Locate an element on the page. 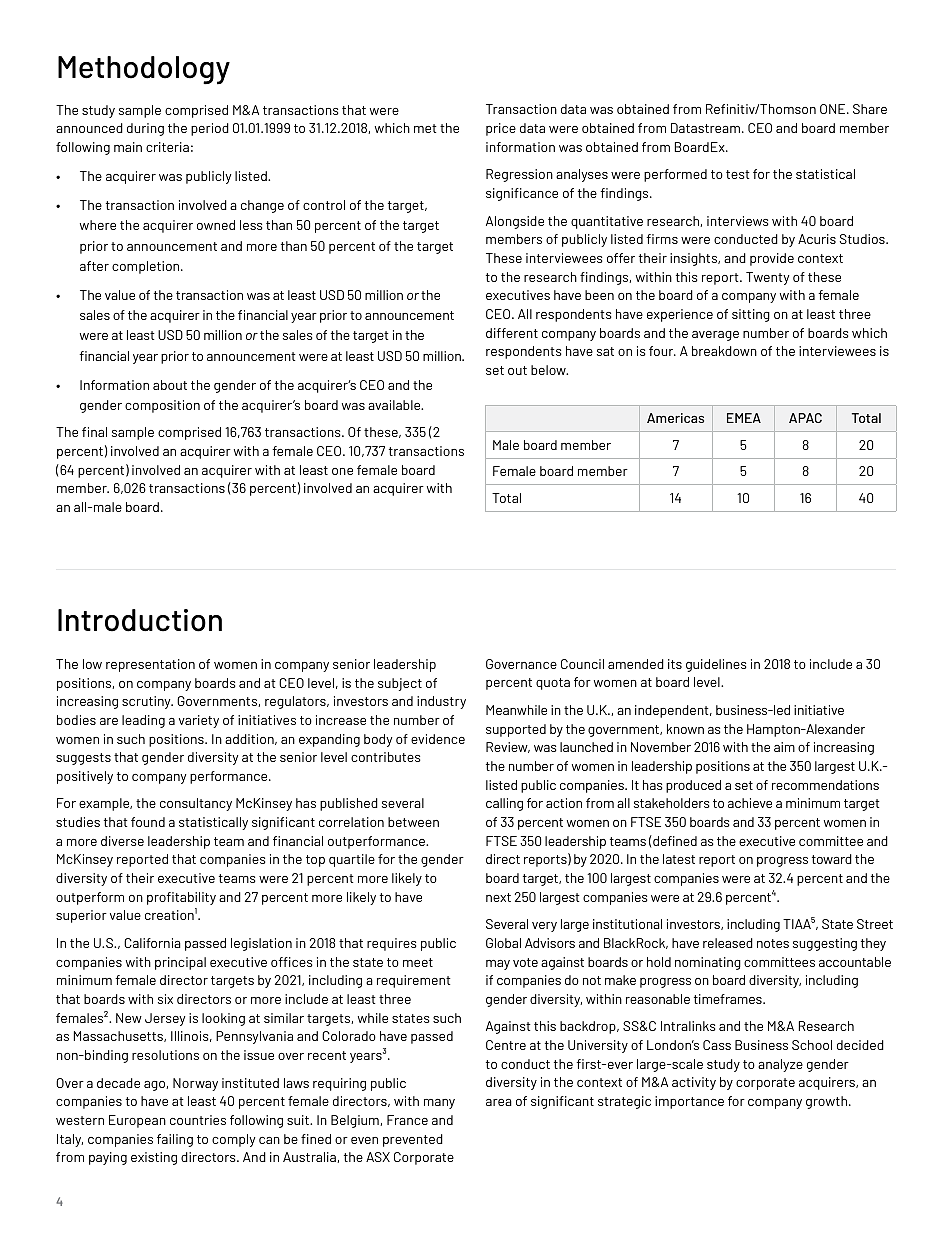 Image resolution: width=952 pixels, height=1233 pixels. Share is located at coordinates (870, 109).
